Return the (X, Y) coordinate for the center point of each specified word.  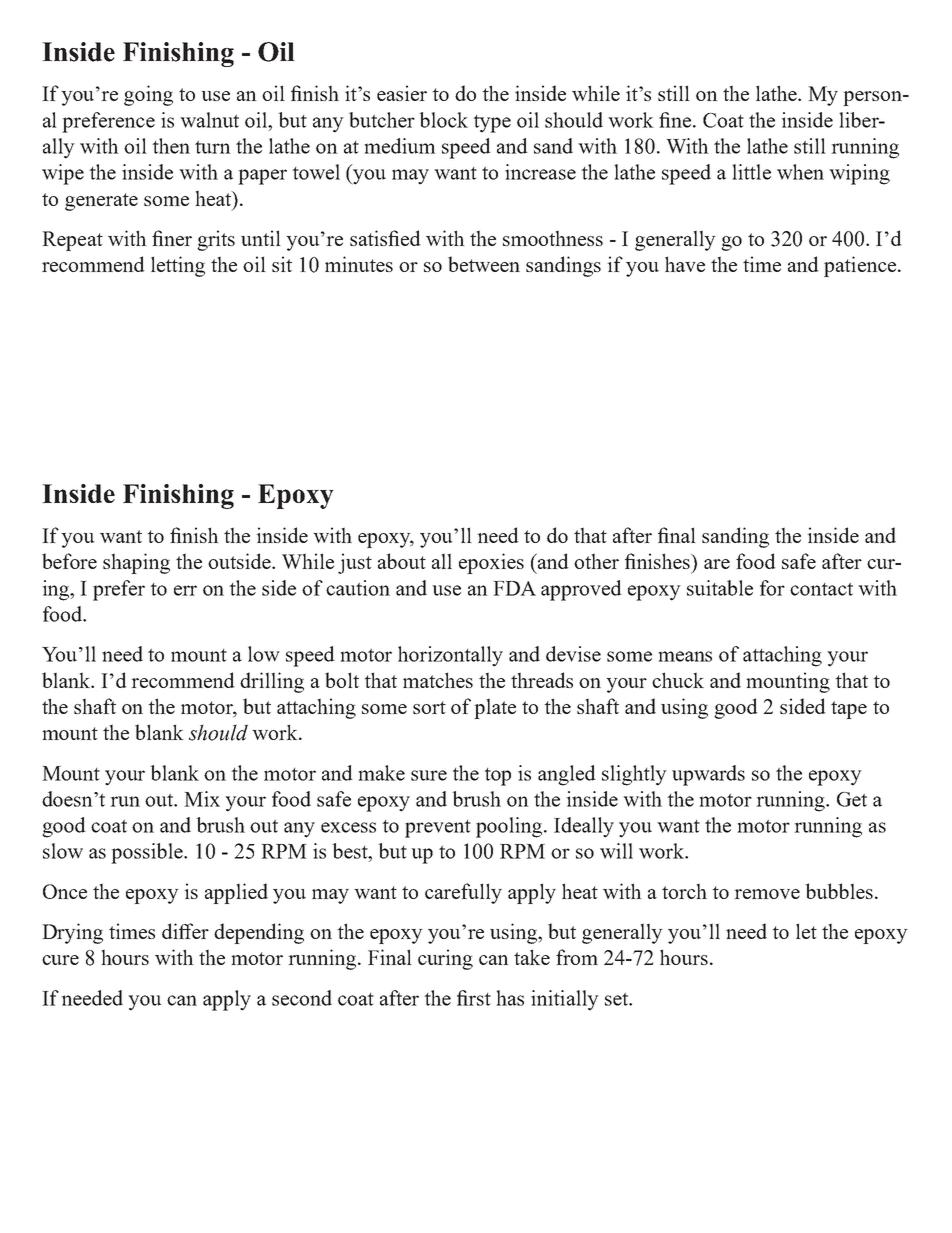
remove (767, 894)
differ (185, 931)
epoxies (491, 563)
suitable (720, 588)
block (443, 120)
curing (445, 959)
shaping (136, 563)
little (751, 172)
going (148, 95)
